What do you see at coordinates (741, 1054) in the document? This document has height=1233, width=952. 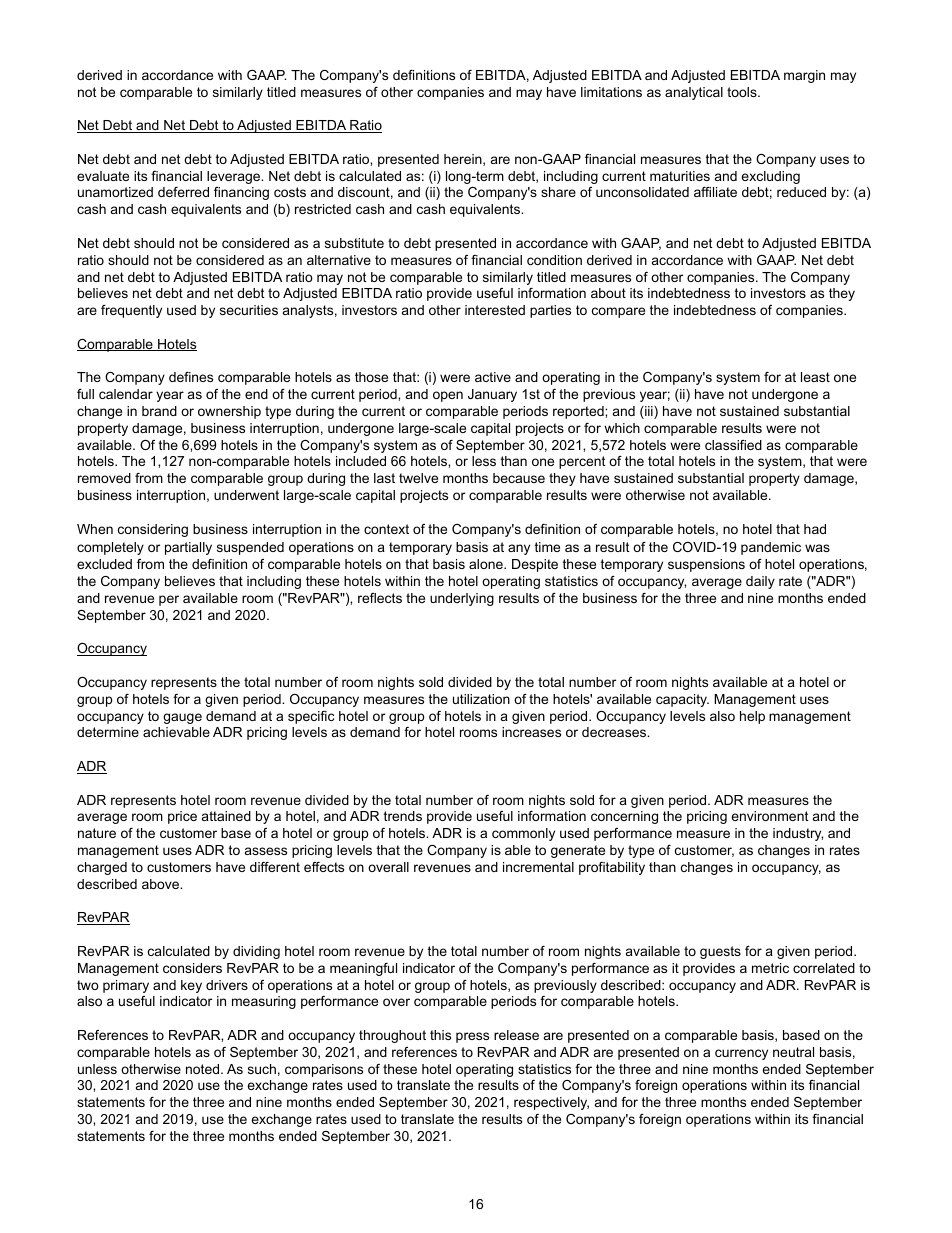 I see `currency` at bounding box center [741, 1054].
